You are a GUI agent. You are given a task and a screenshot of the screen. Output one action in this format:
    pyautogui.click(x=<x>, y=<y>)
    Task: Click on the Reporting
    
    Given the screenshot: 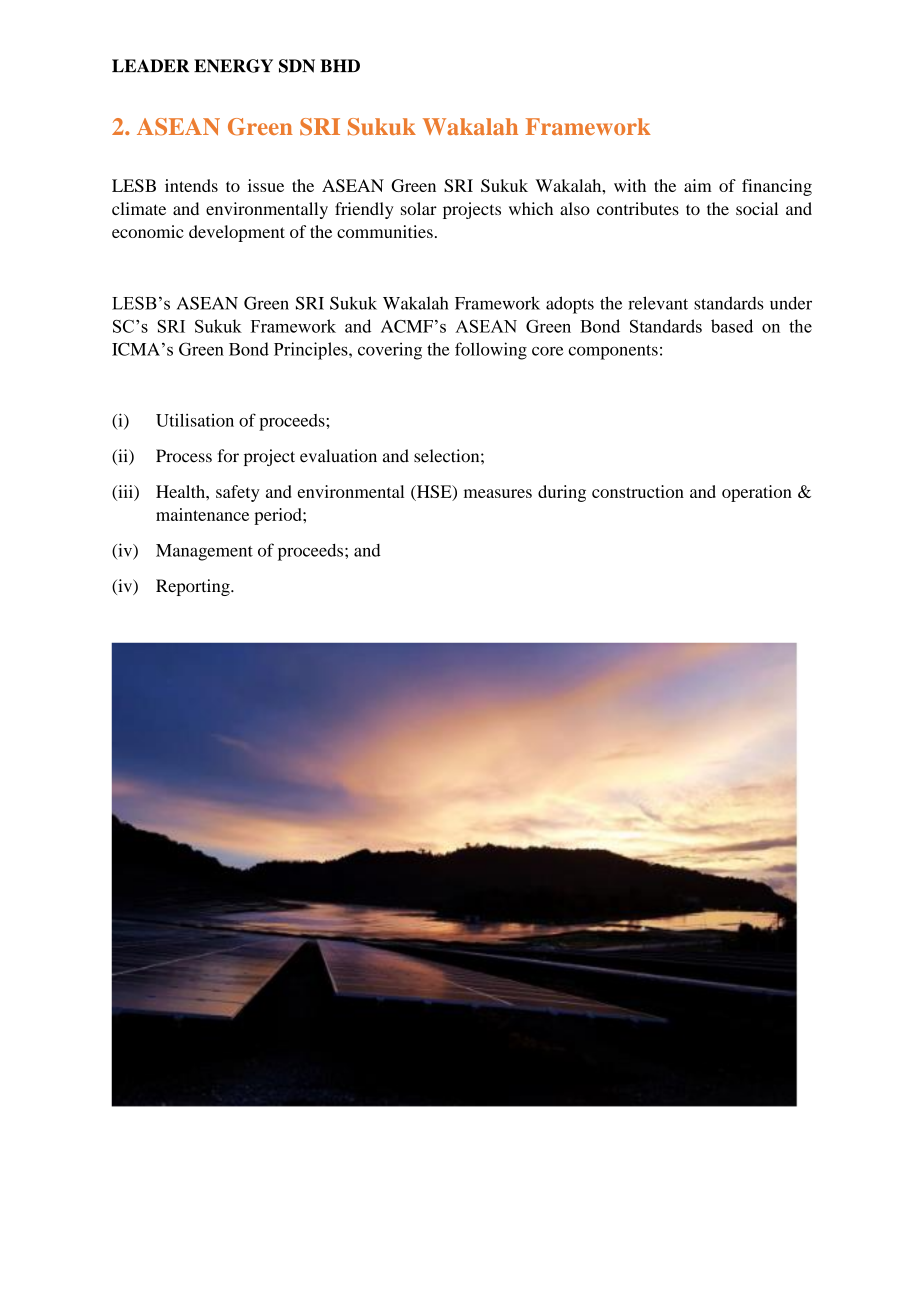 What is the action you would take?
    pyautogui.click(x=194, y=587)
